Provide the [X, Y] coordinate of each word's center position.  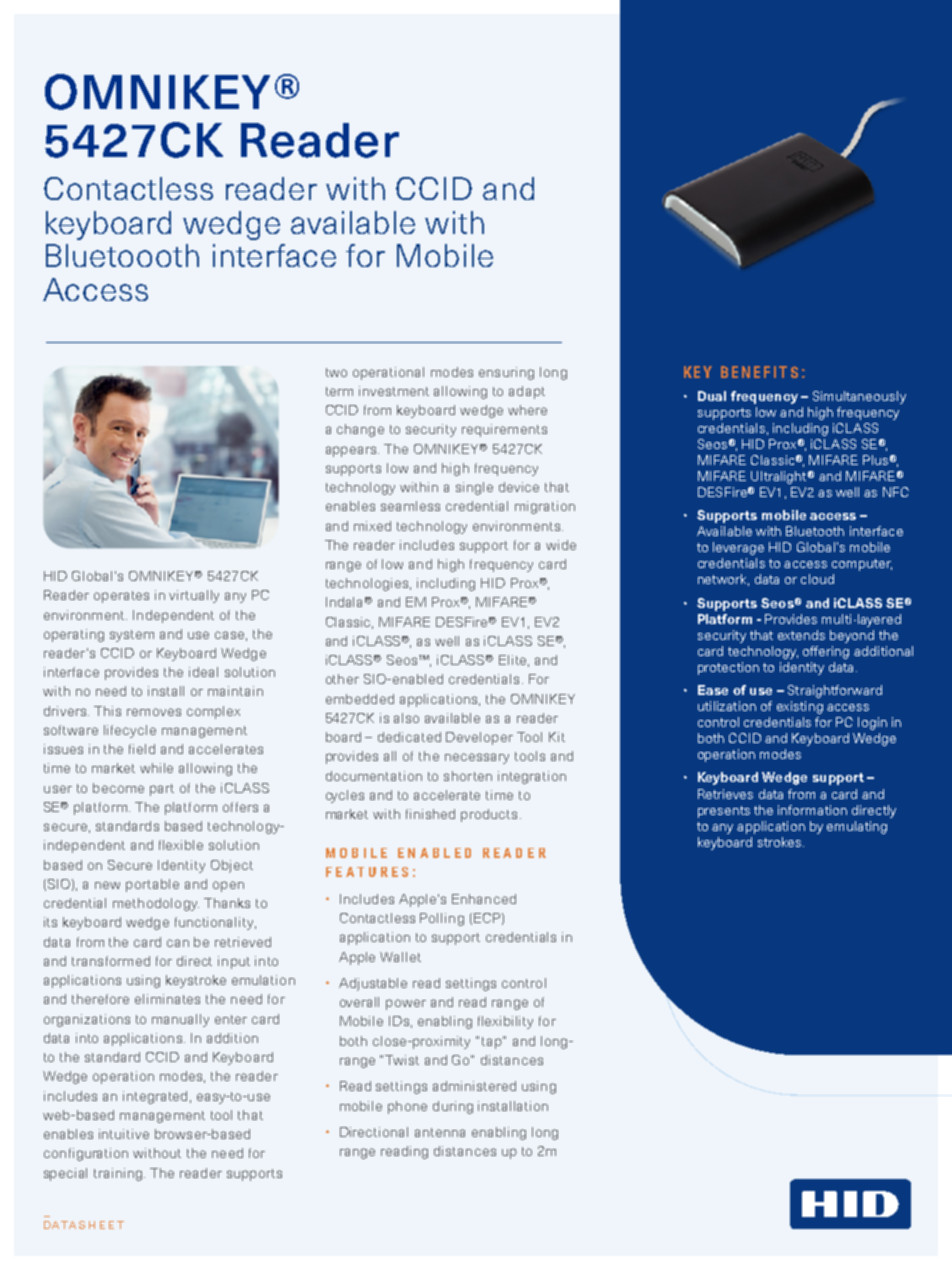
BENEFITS [759, 372]
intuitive [124, 1134]
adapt [527, 392]
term [339, 391]
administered [474, 1086]
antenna [440, 1132]
